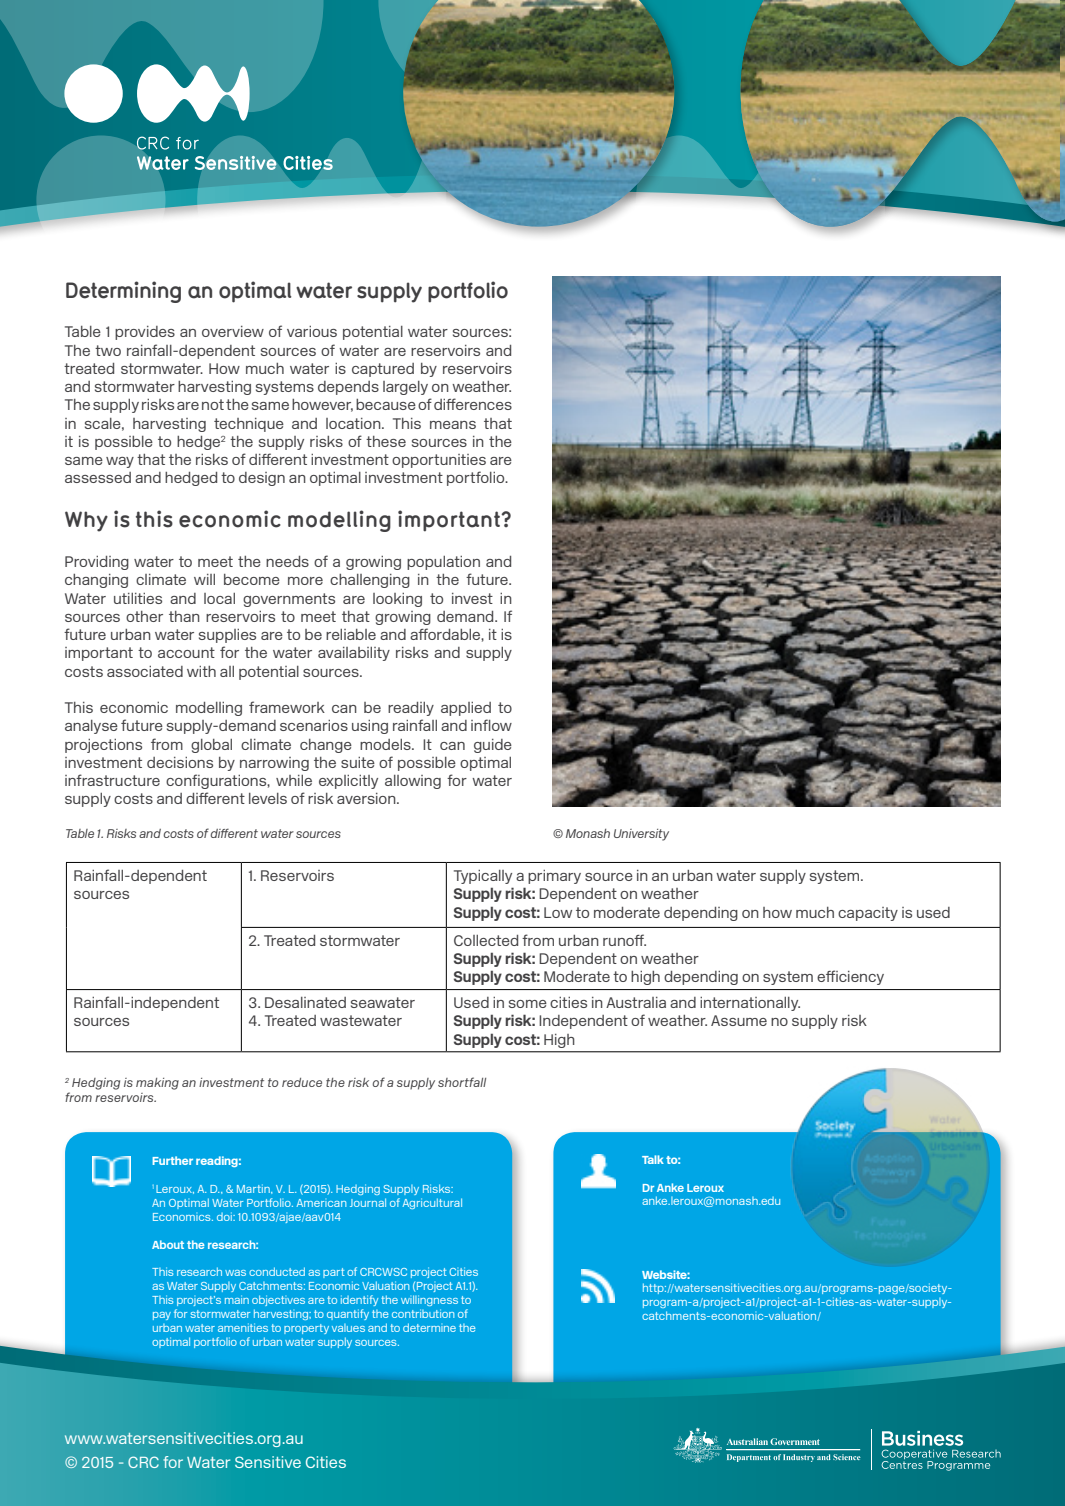 The image size is (1065, 1506). What do you see at coordinates (462, 1082) in the image?
I see `shortfall` at bounding box center [462, 1082].
